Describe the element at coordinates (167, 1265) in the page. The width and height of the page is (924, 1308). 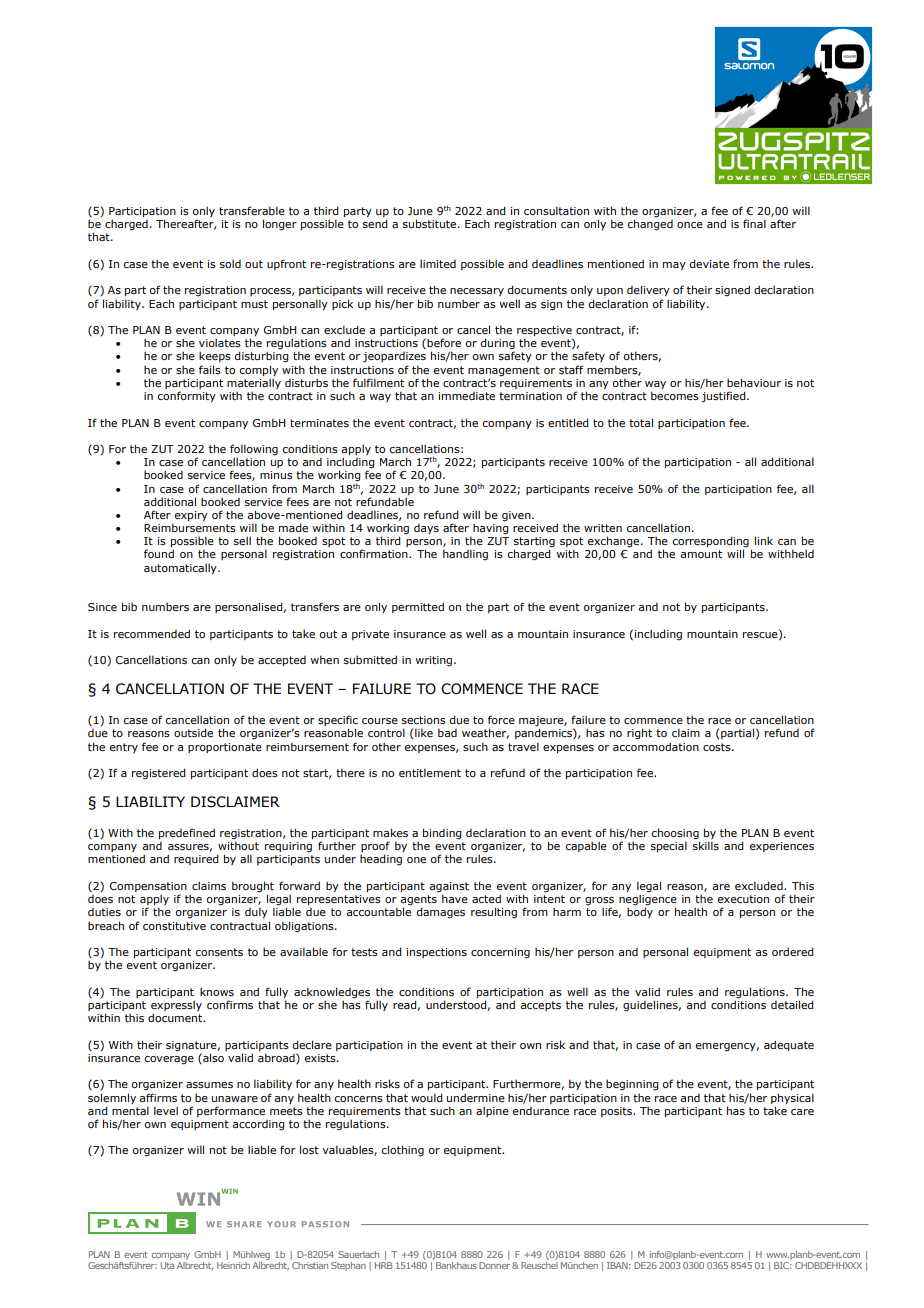
I see `Uta` at that location.
